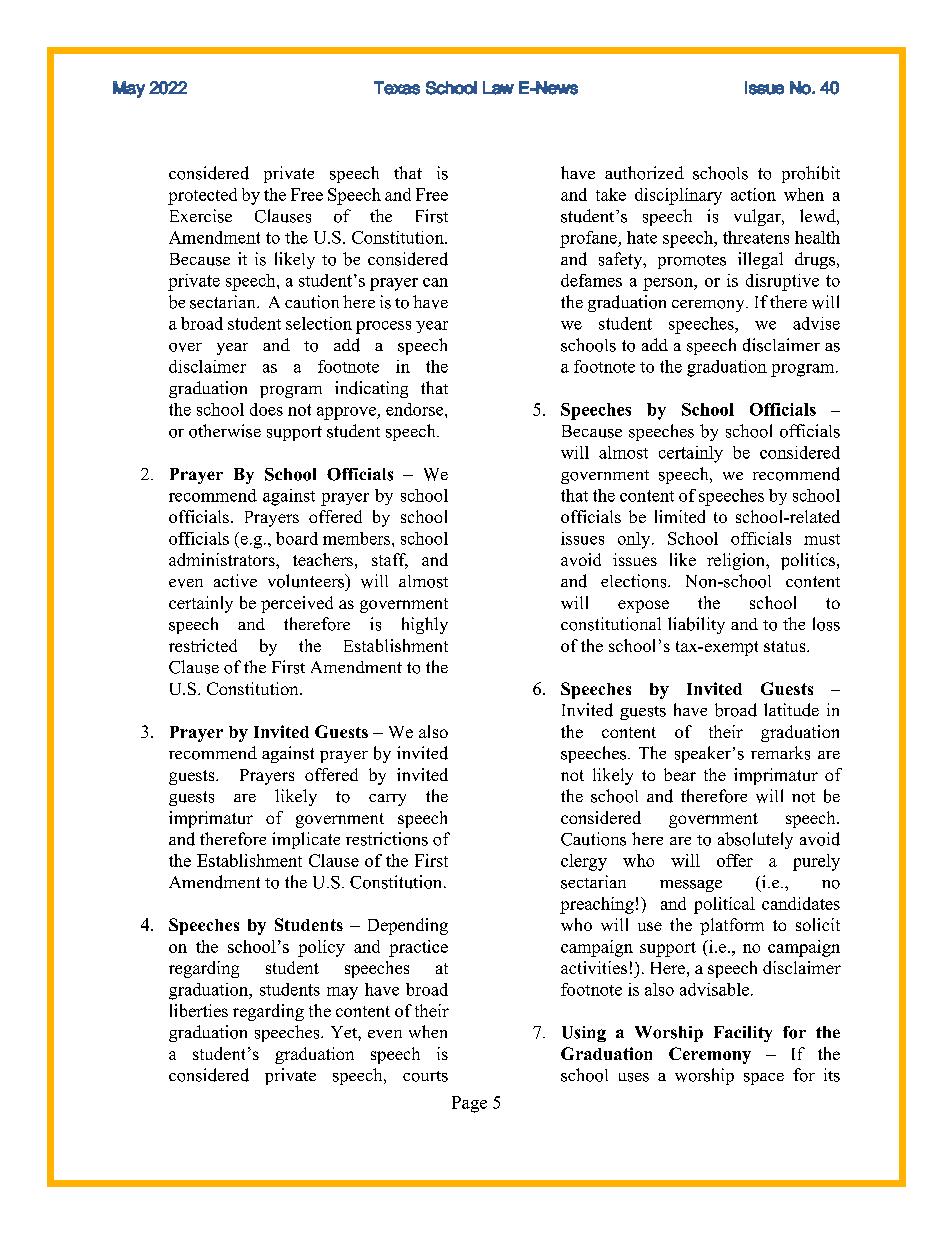 The image size is (952, 1233). I want to click on protected, so click(202, 196).
